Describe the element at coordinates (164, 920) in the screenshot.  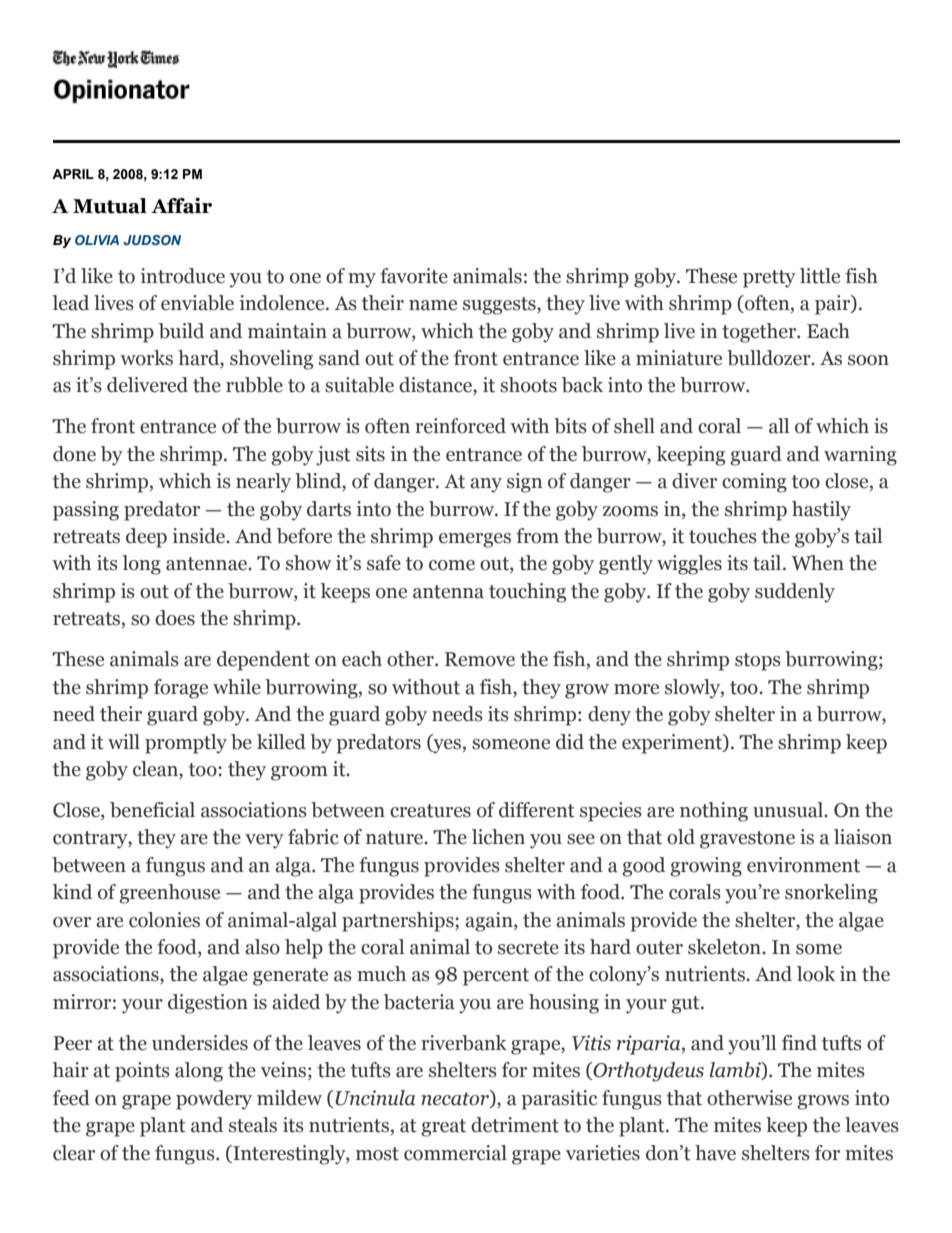
I see `colonies` at that location.
